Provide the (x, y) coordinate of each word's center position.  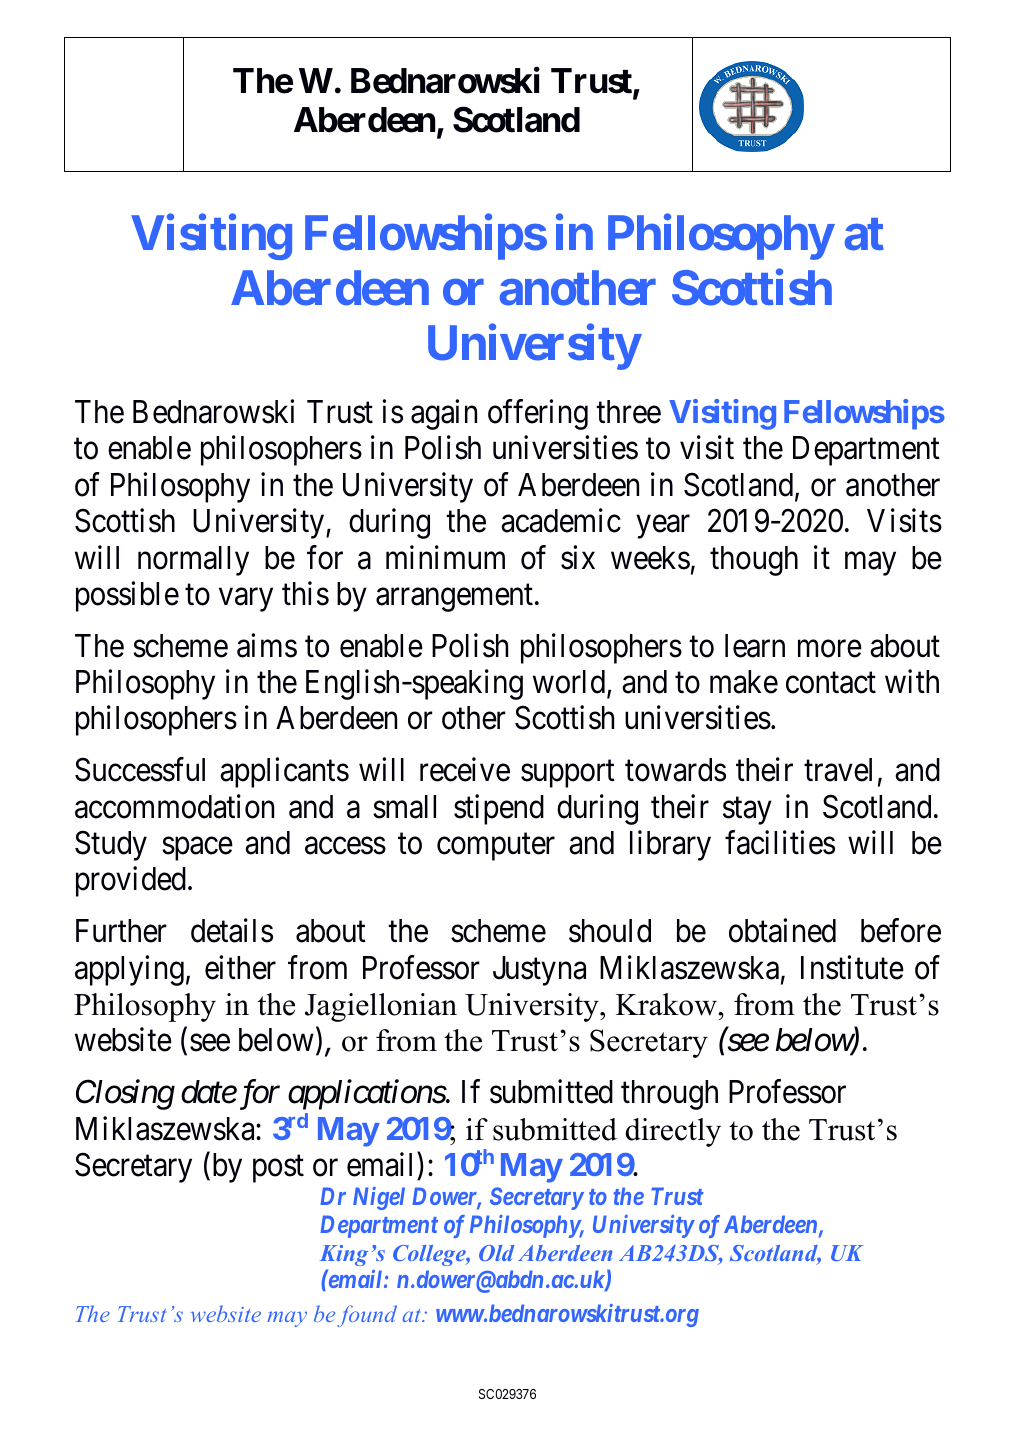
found (367, 1316)
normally (193, 561)
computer (496, 847)
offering (538, 414)
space (197, 849)
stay (747, 811)
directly (673, 1132)
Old (496, 1253)
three (628, 412)
